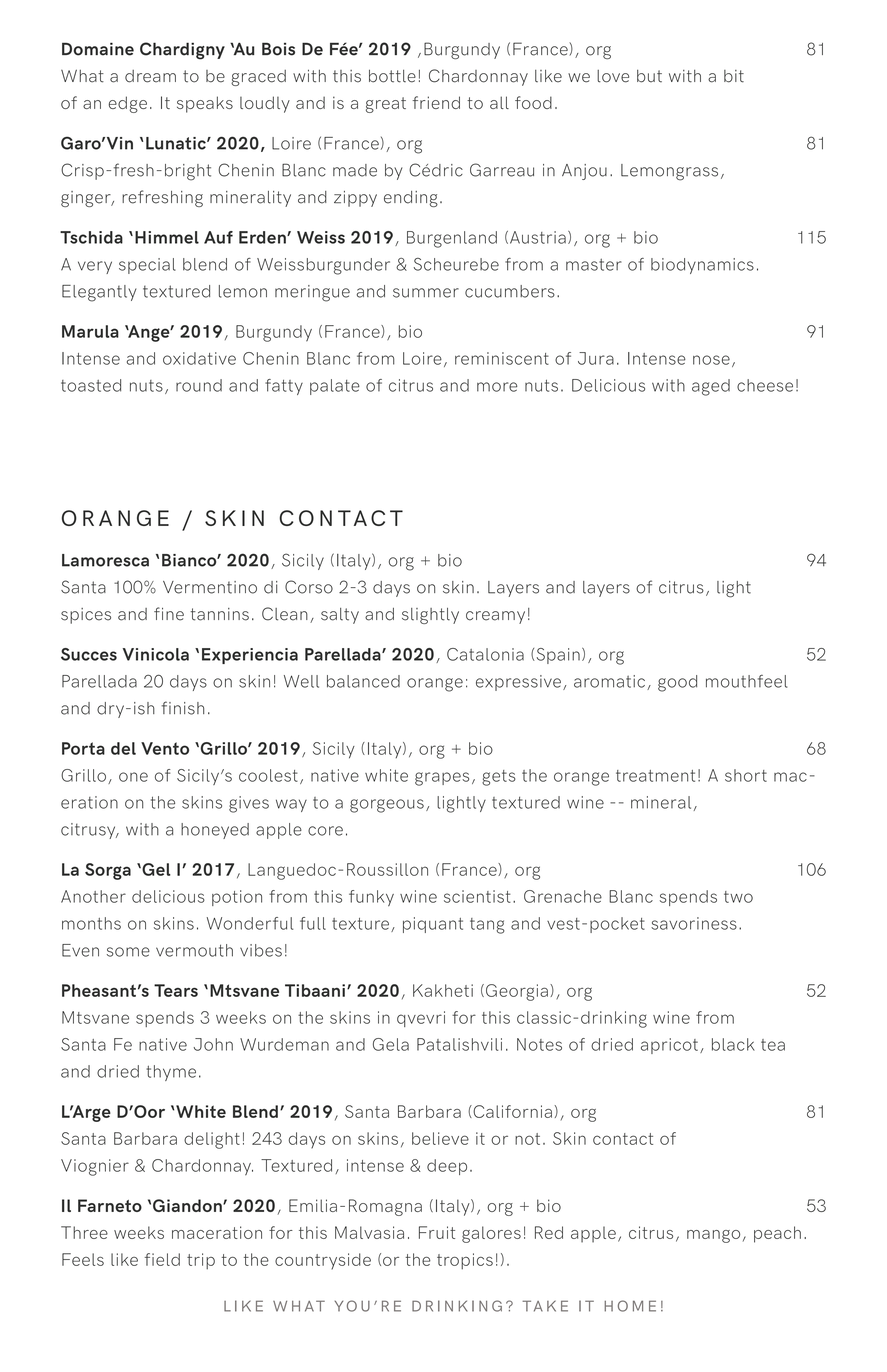 This image has width=887, height=1372. Describe the element at coordinates (437, 1232) in the image. I see `Fruit` at that location.
